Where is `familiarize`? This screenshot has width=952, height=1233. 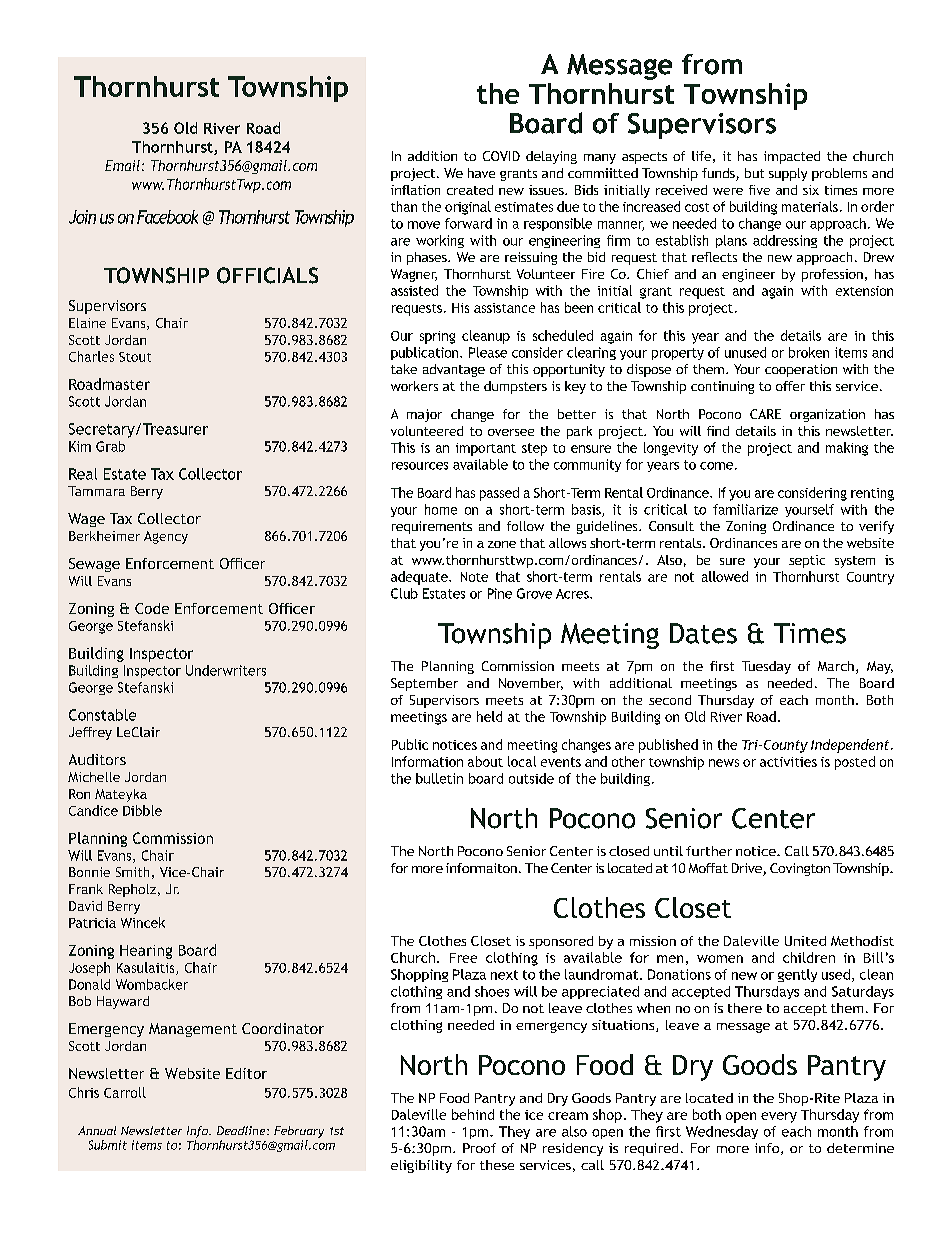 familiarize is located at coordinates (745, 509).
